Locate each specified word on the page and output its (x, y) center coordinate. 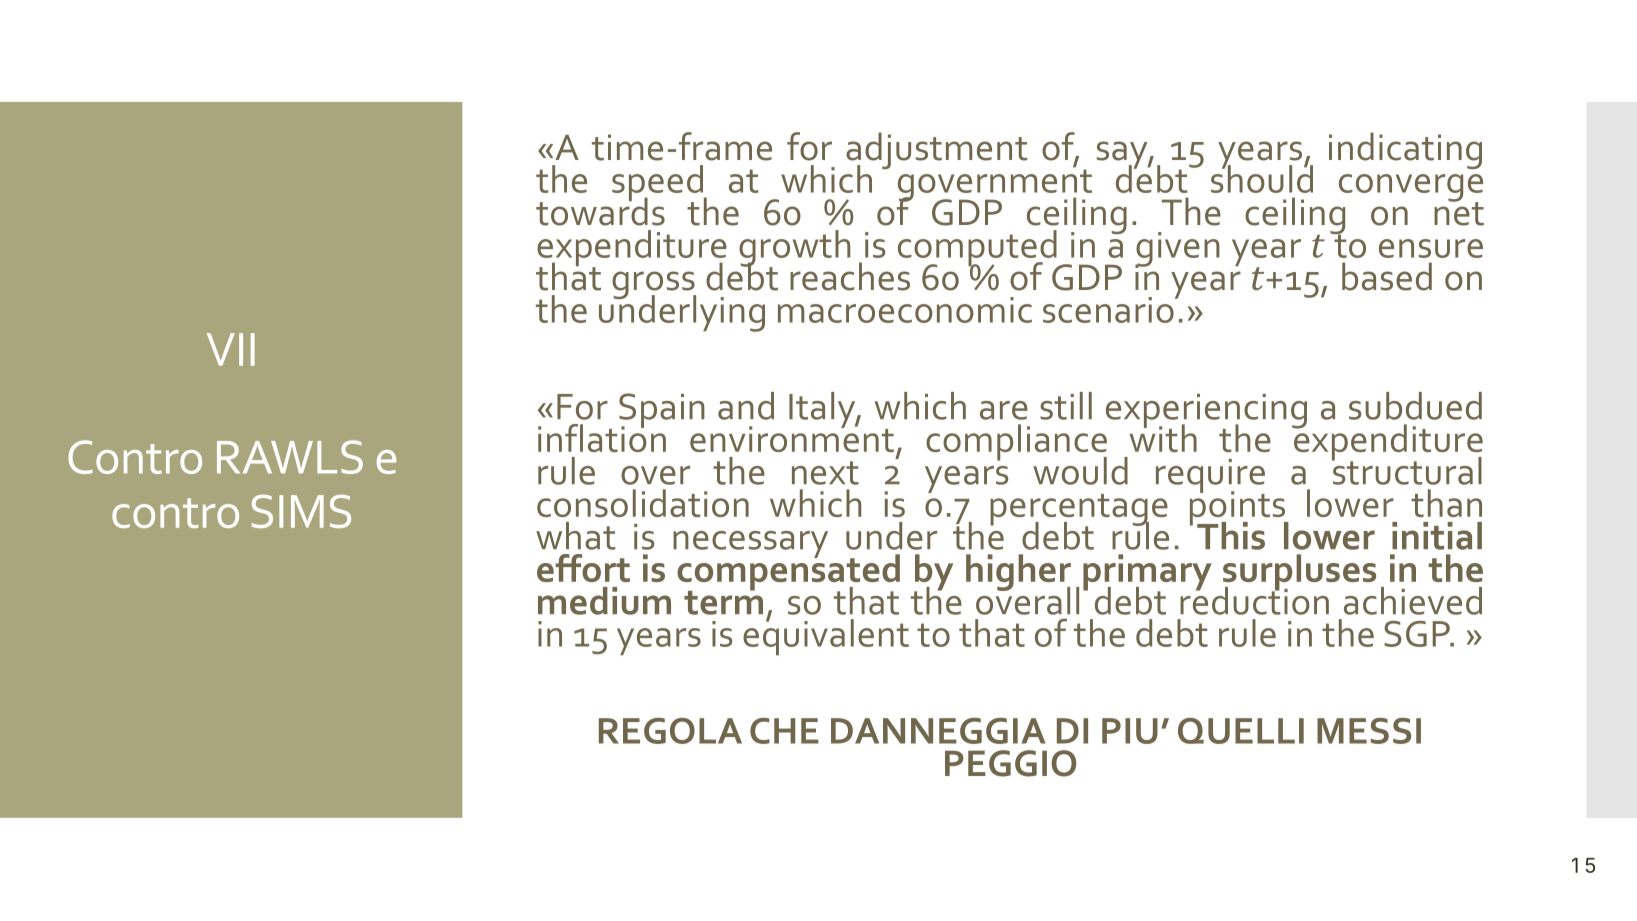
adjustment (937, 152)
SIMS (301, 511)
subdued (1415, 406)
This (1231, 536)
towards (600, 210)
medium (604, 601)
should (1262, 178)
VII (231, 349)
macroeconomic (905, 310)
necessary (750, 544)
